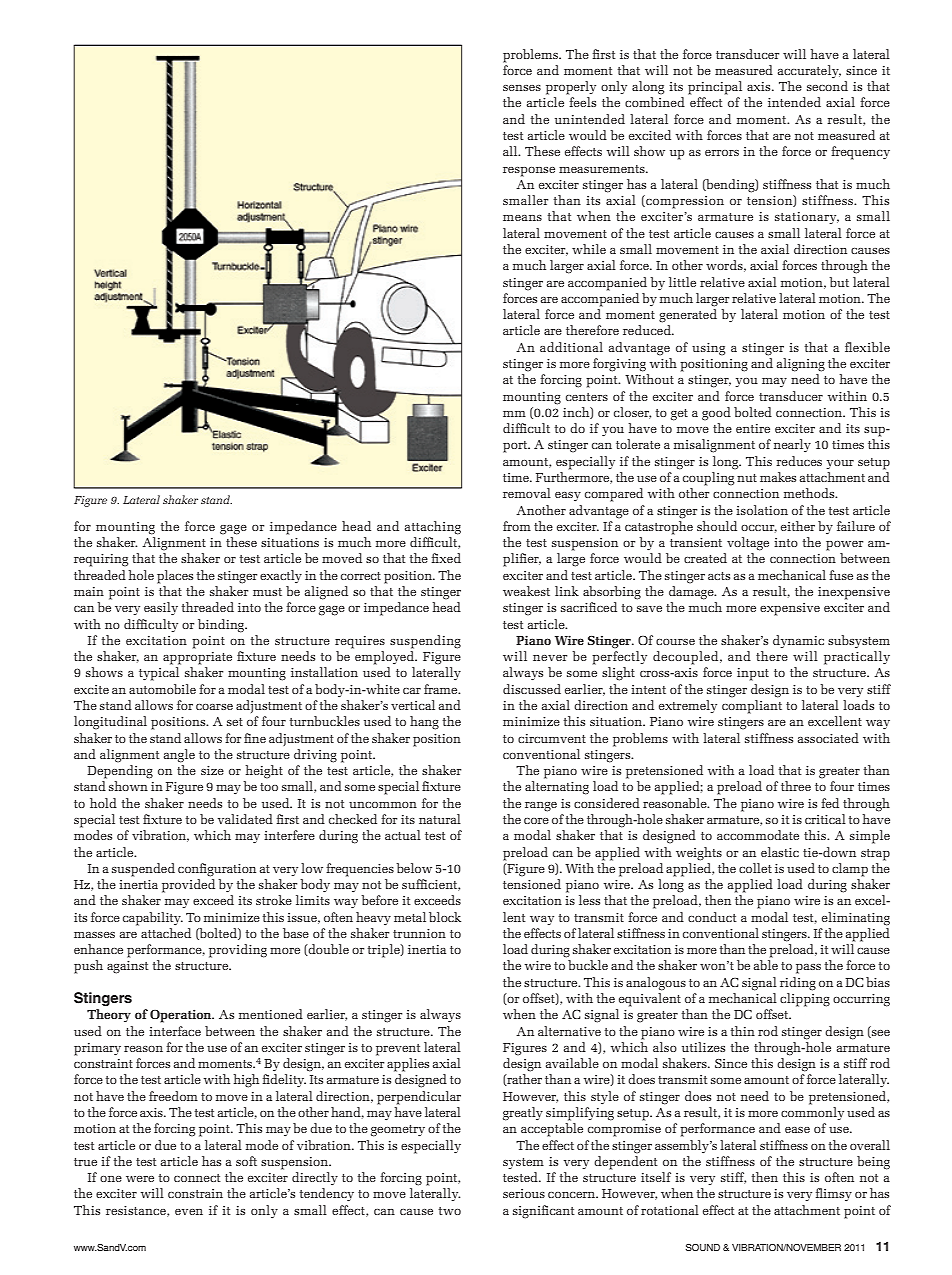 Image resolution: width=952 pixels, height=1275 pixels. I want to click on frame, so click(442, 689).
